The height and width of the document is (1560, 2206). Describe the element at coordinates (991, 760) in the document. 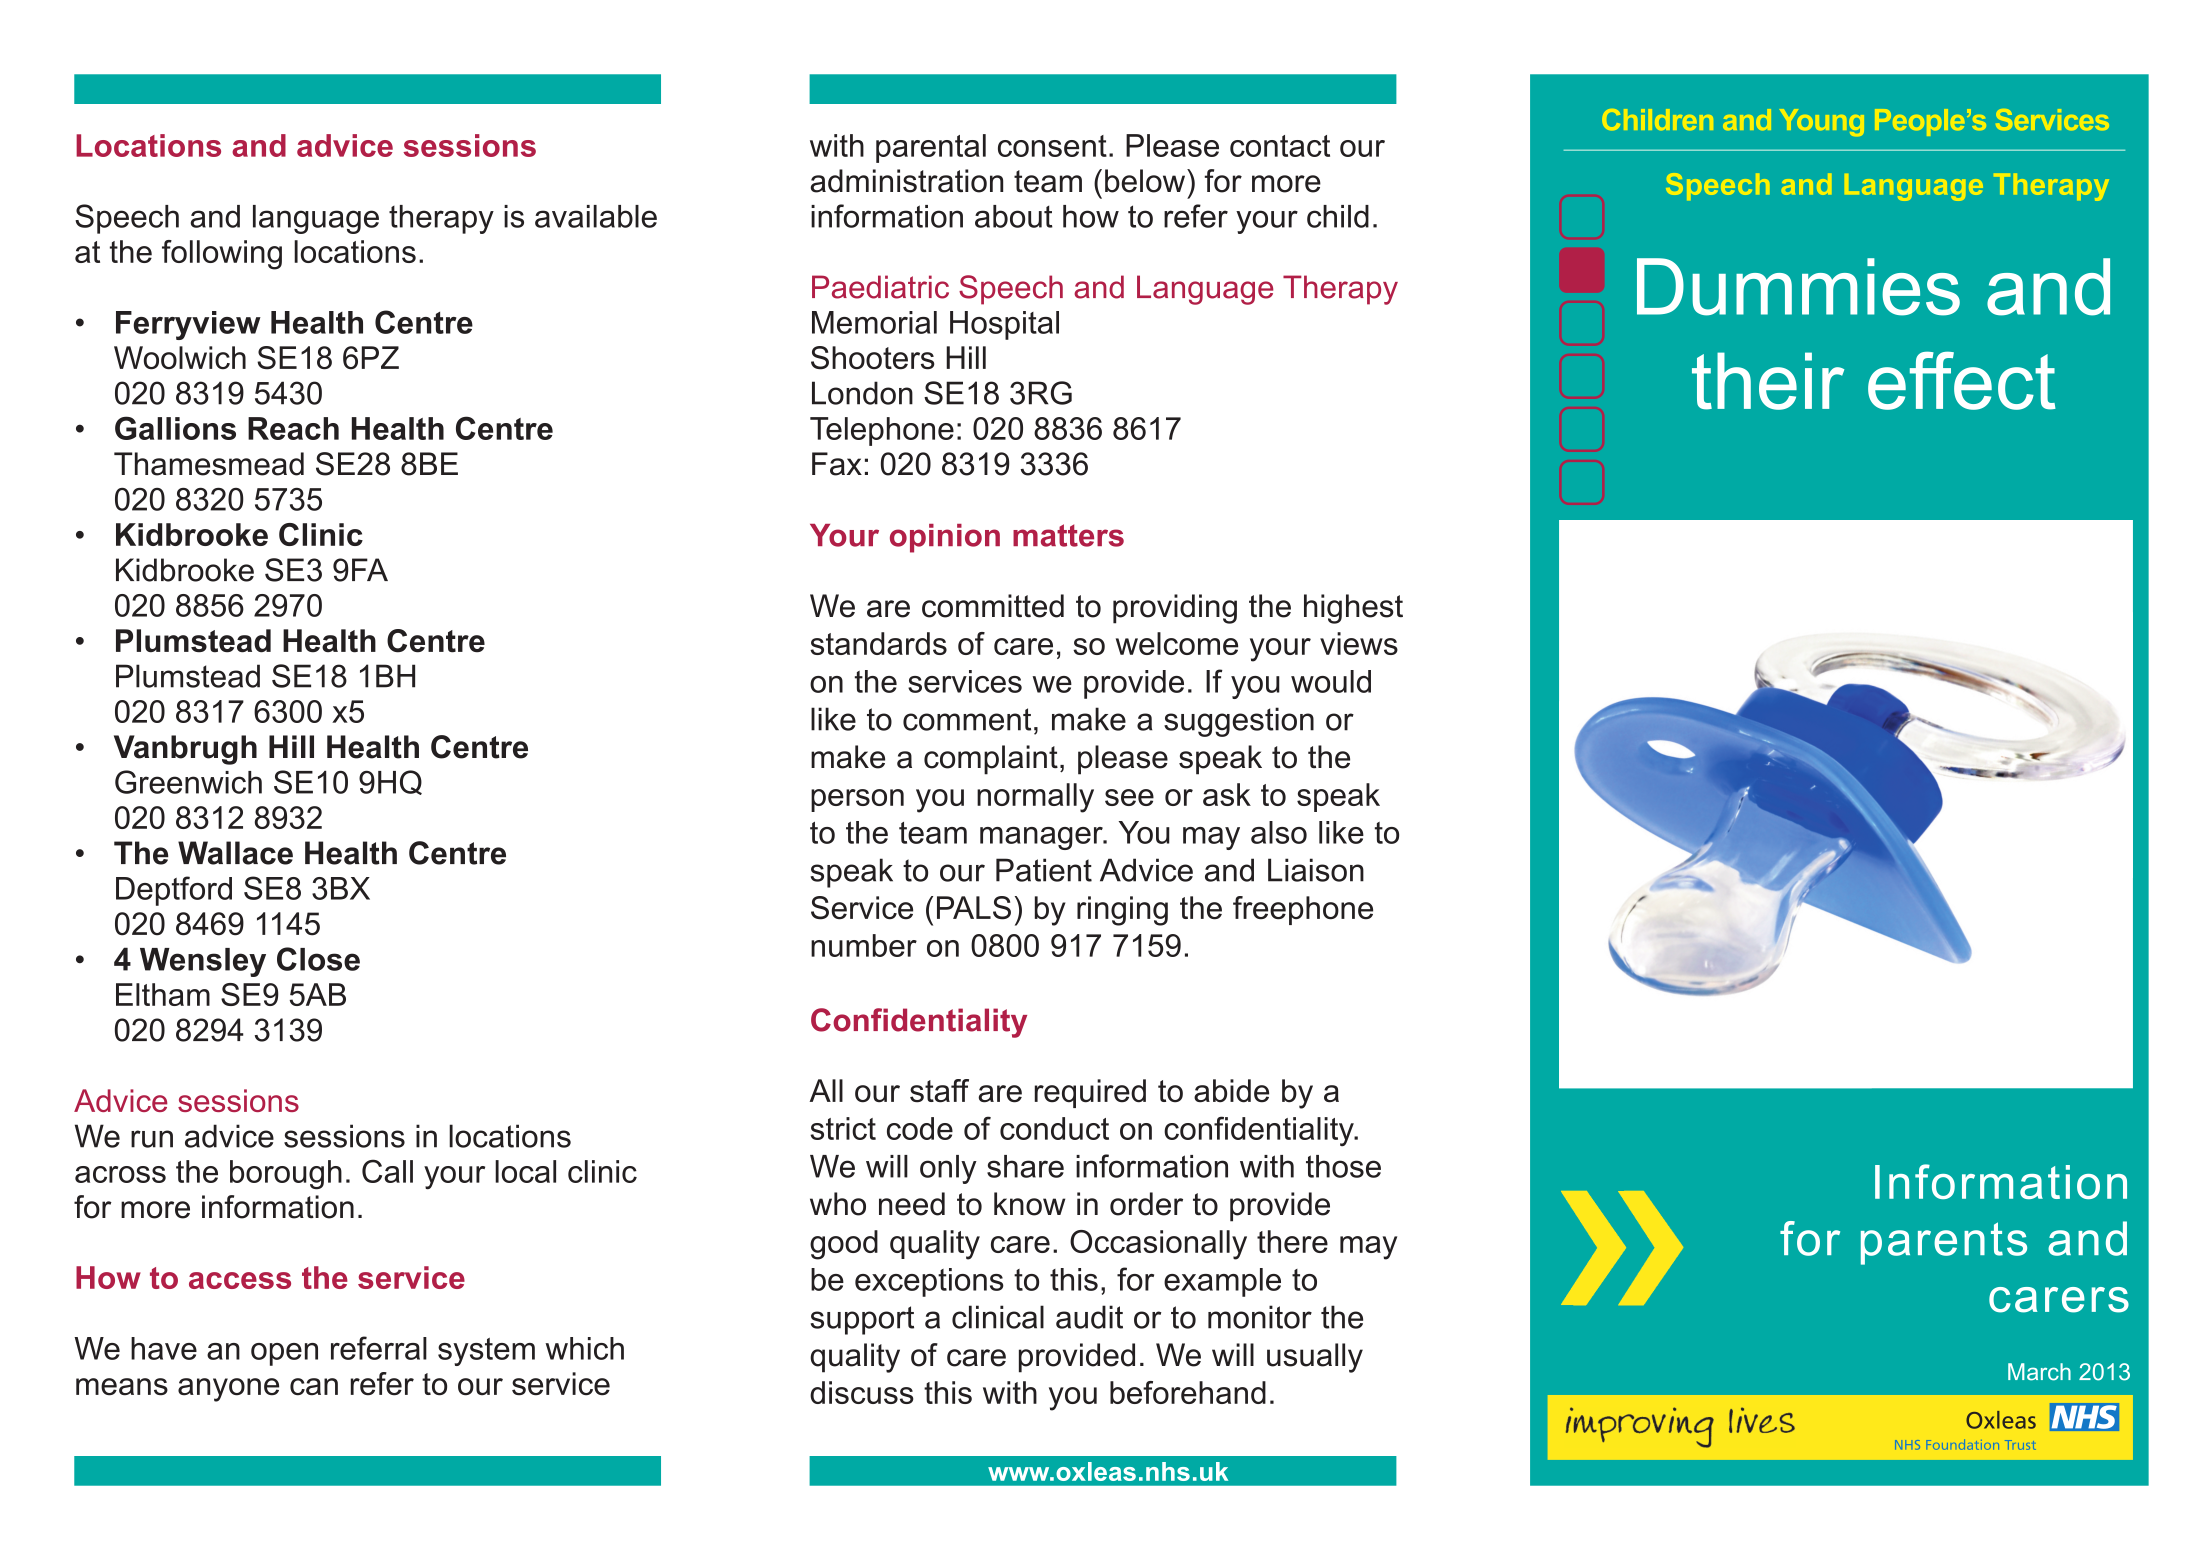

I see `complaint` at that location.
